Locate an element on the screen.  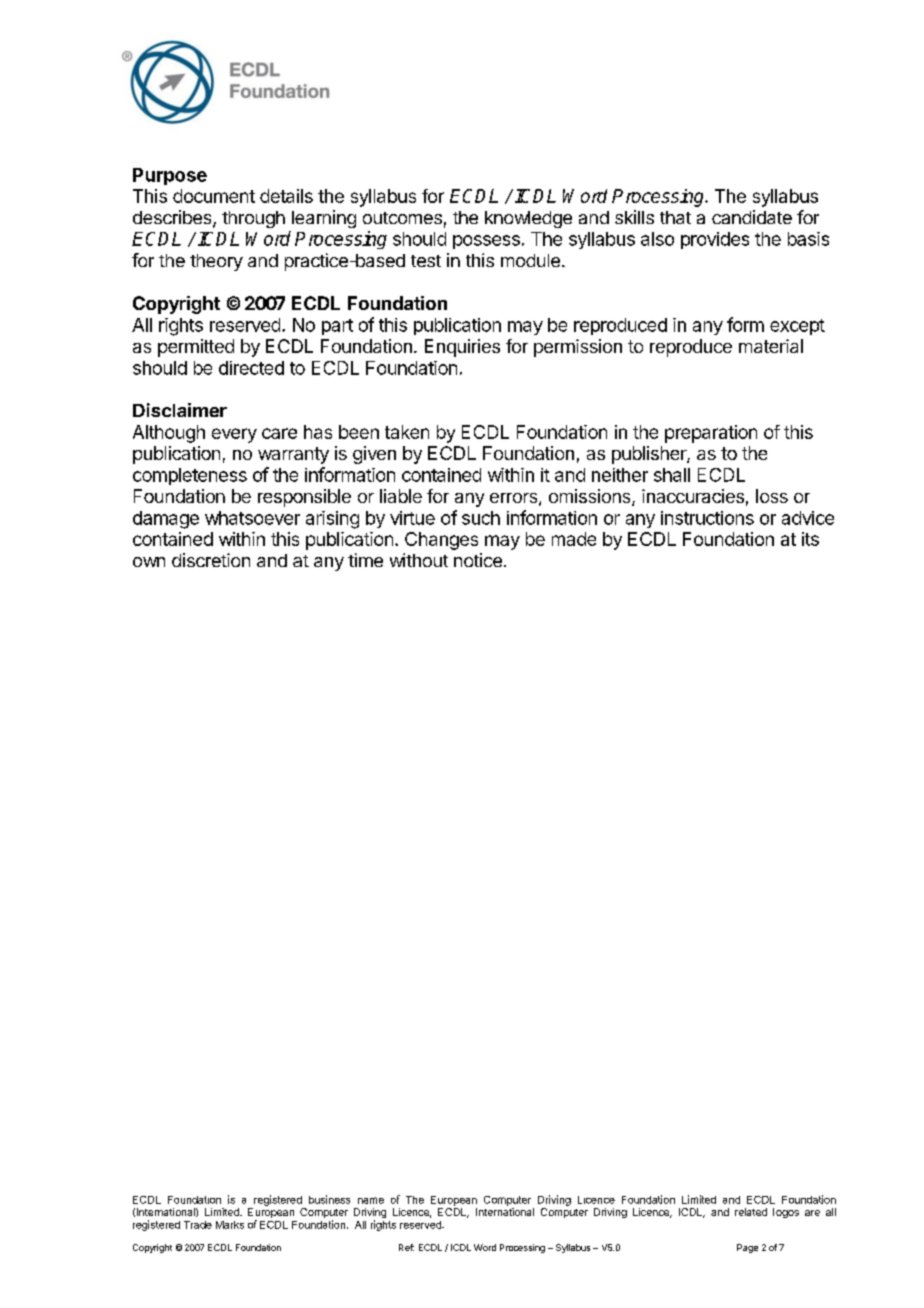
own is located at coordinates (149, 562).
